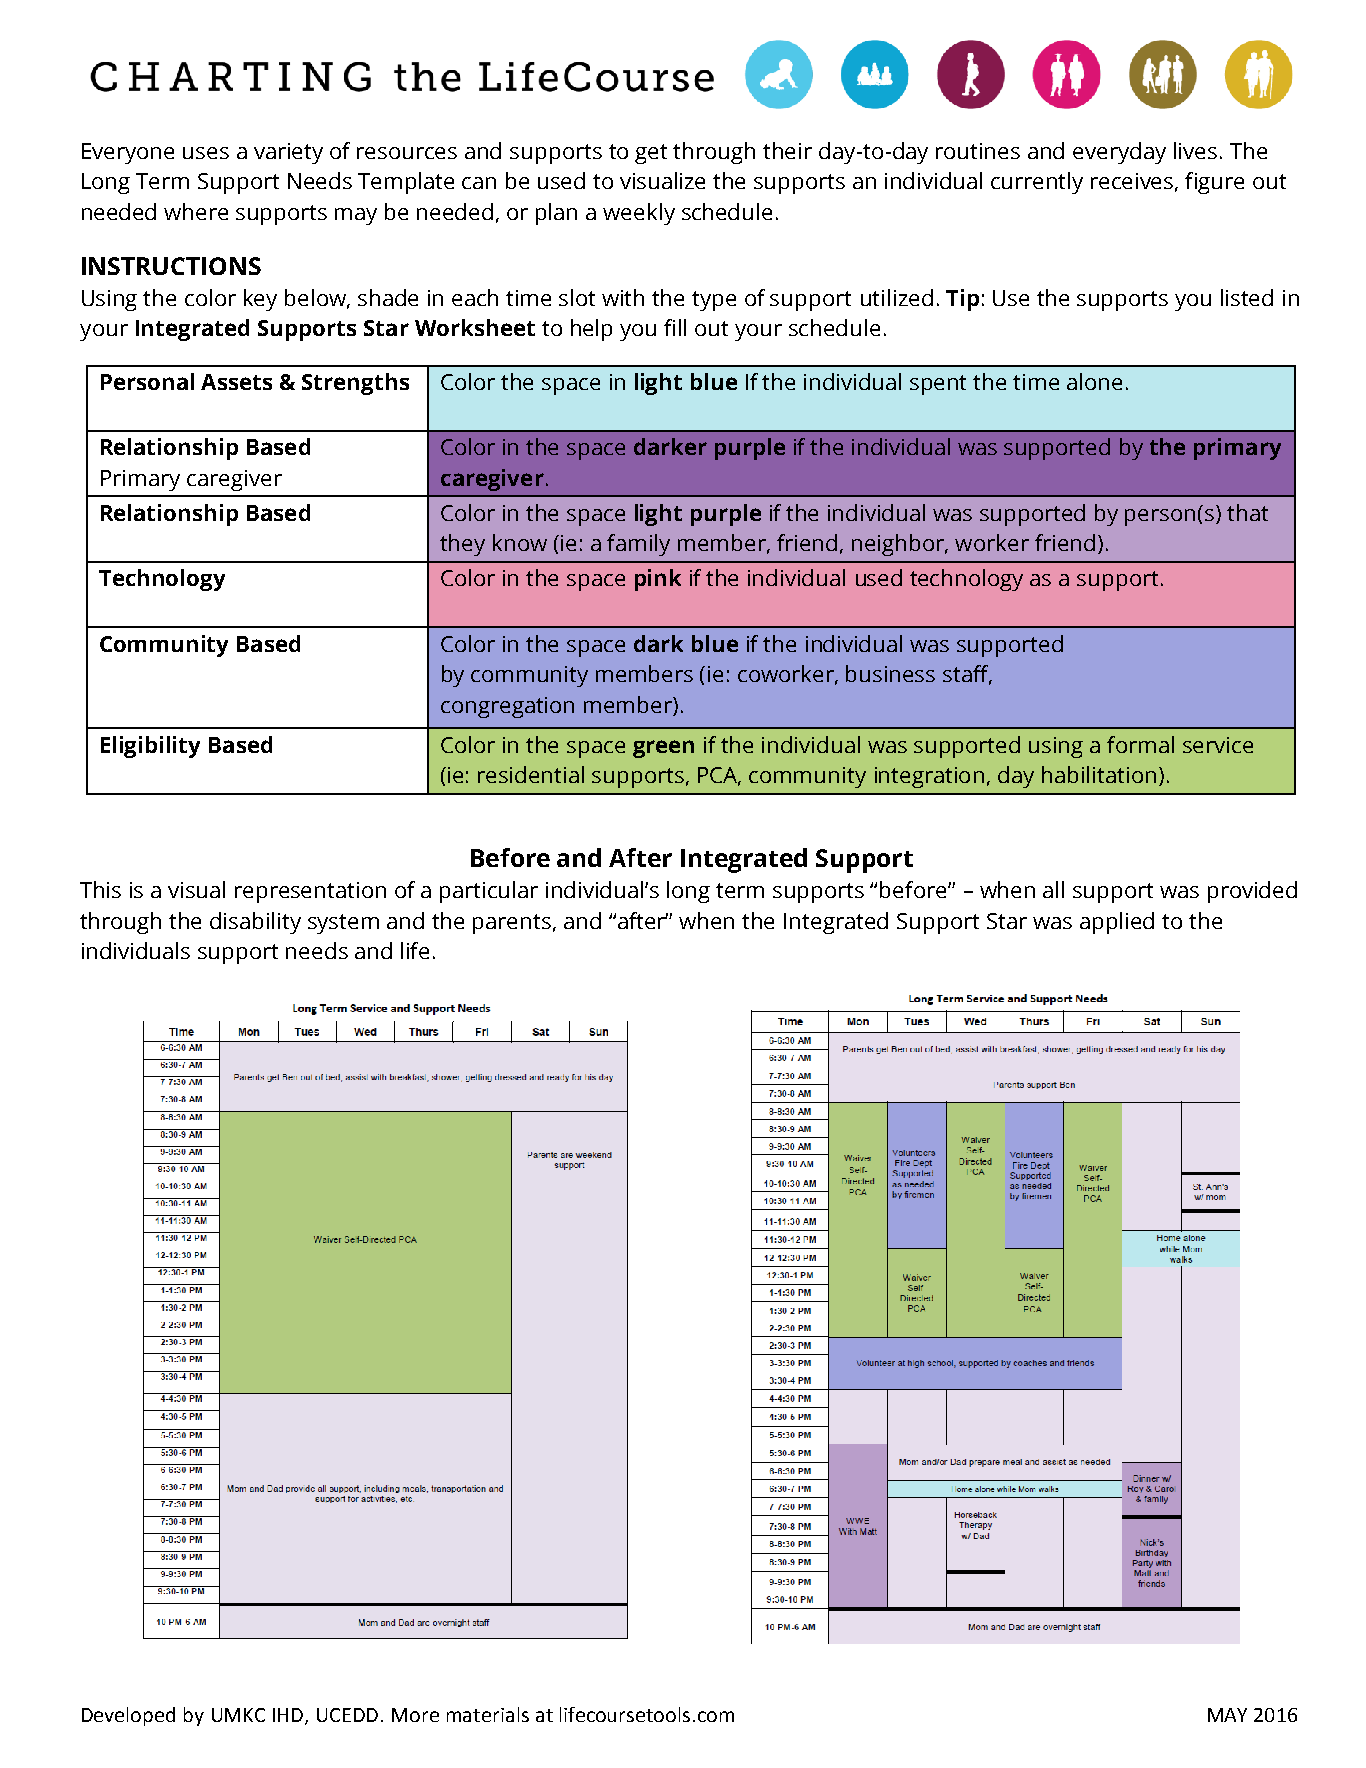  I want to click on everyday, so click(1119, 153).
